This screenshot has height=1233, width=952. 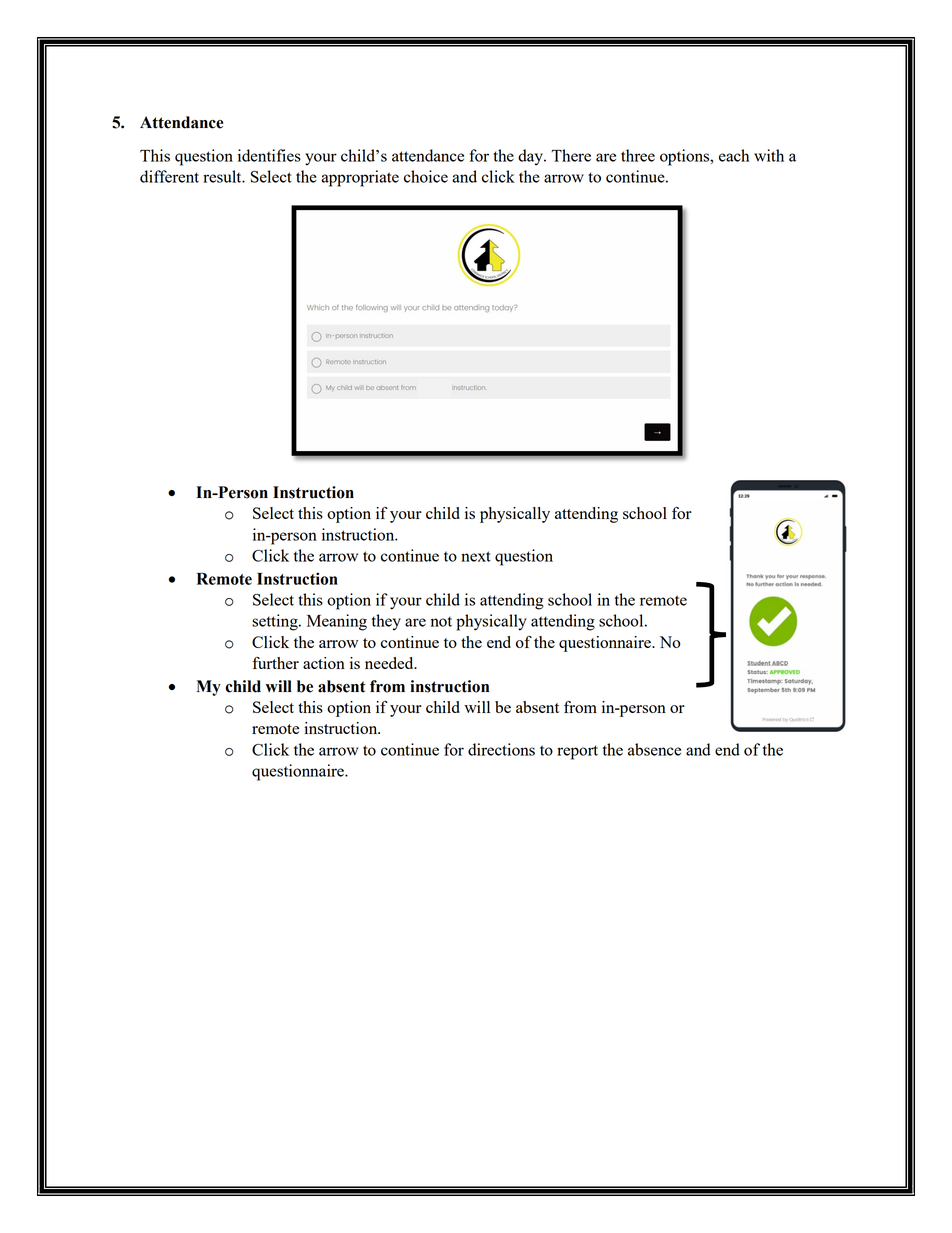 What do you see at coordinates (337, 622) in the screenshot?
I see `Meaning` at bounding box center [337, 622].
